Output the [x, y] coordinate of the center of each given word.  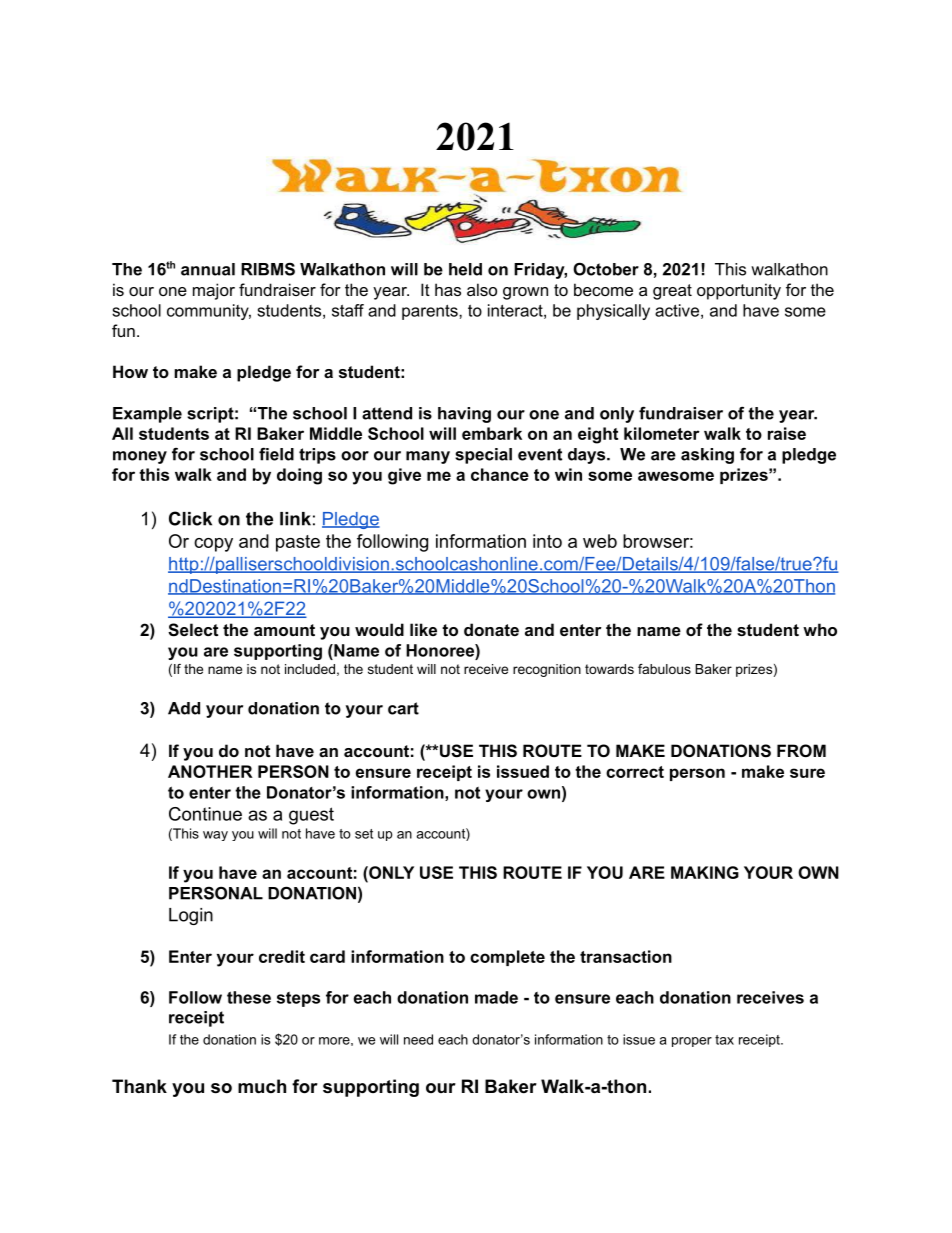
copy [213, 545]
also [482, 289]
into [547, 541]
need [418, 1039]
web [600, 541]
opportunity [739, 291]
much [262, 1086]
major [214, 291]
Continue [205, 814]
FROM [801, 750]
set [364, 834]
